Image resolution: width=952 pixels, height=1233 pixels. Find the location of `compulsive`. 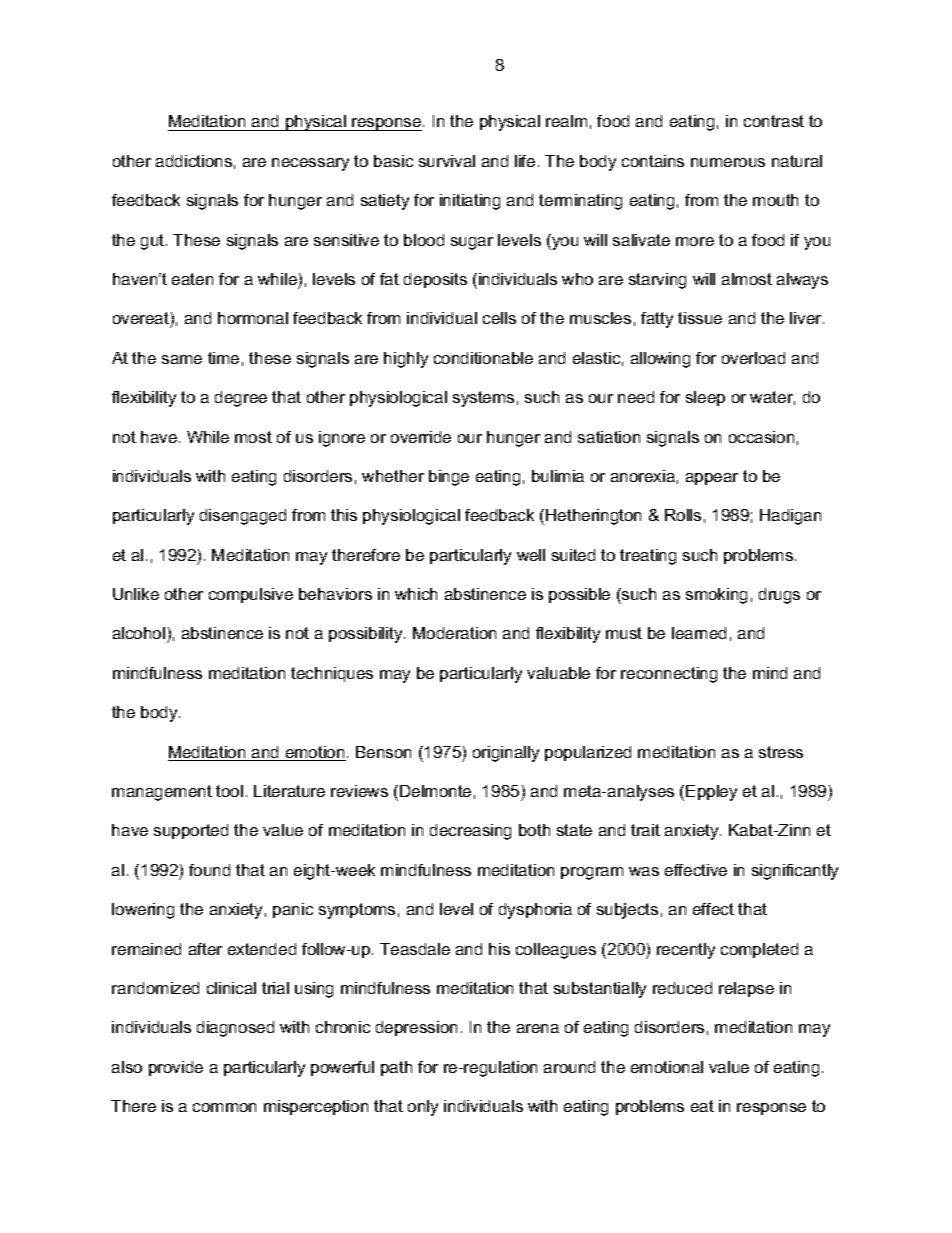

compulsive is located at coordinates (251, 595).
